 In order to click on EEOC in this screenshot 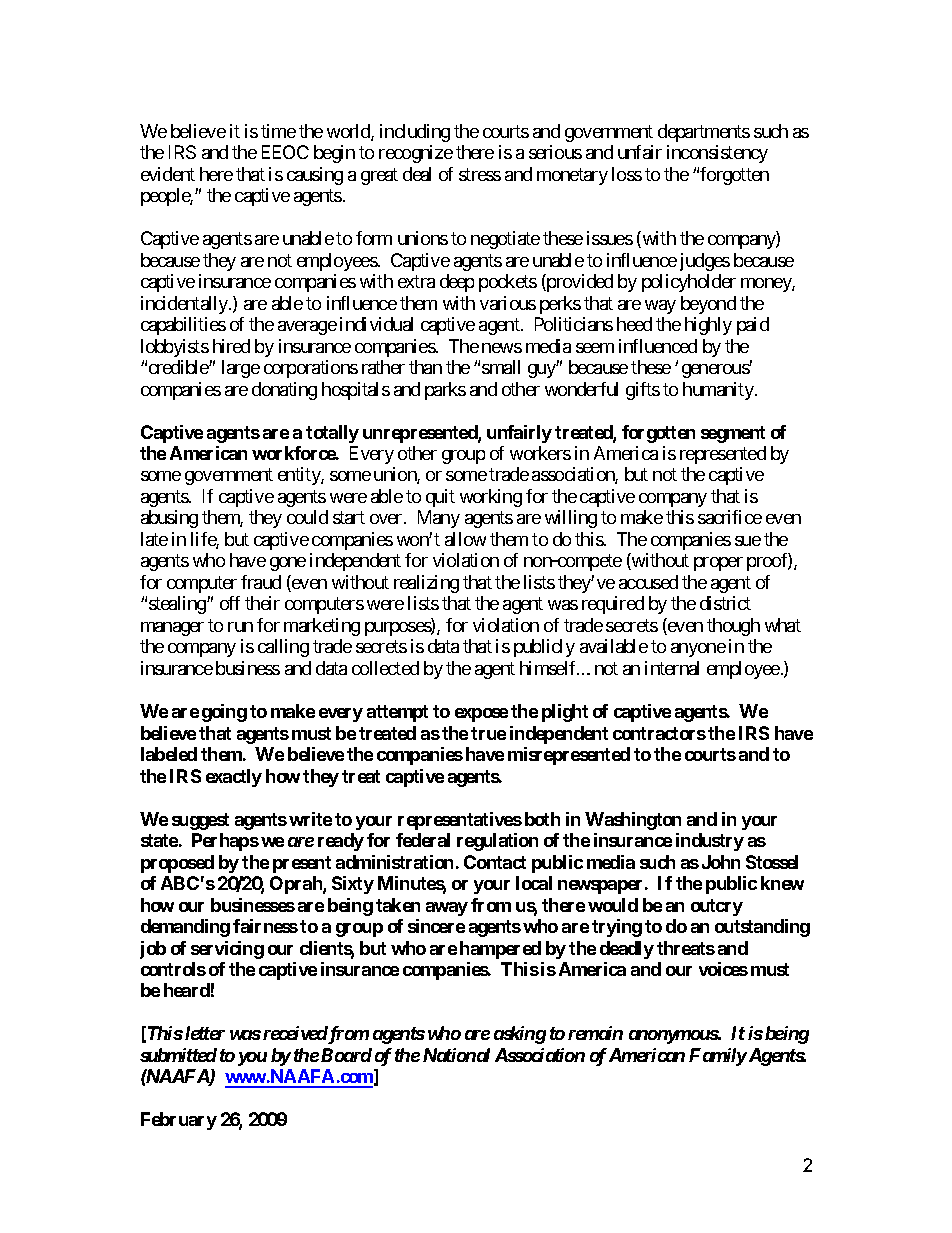, I will do `click(285, 152)`.
